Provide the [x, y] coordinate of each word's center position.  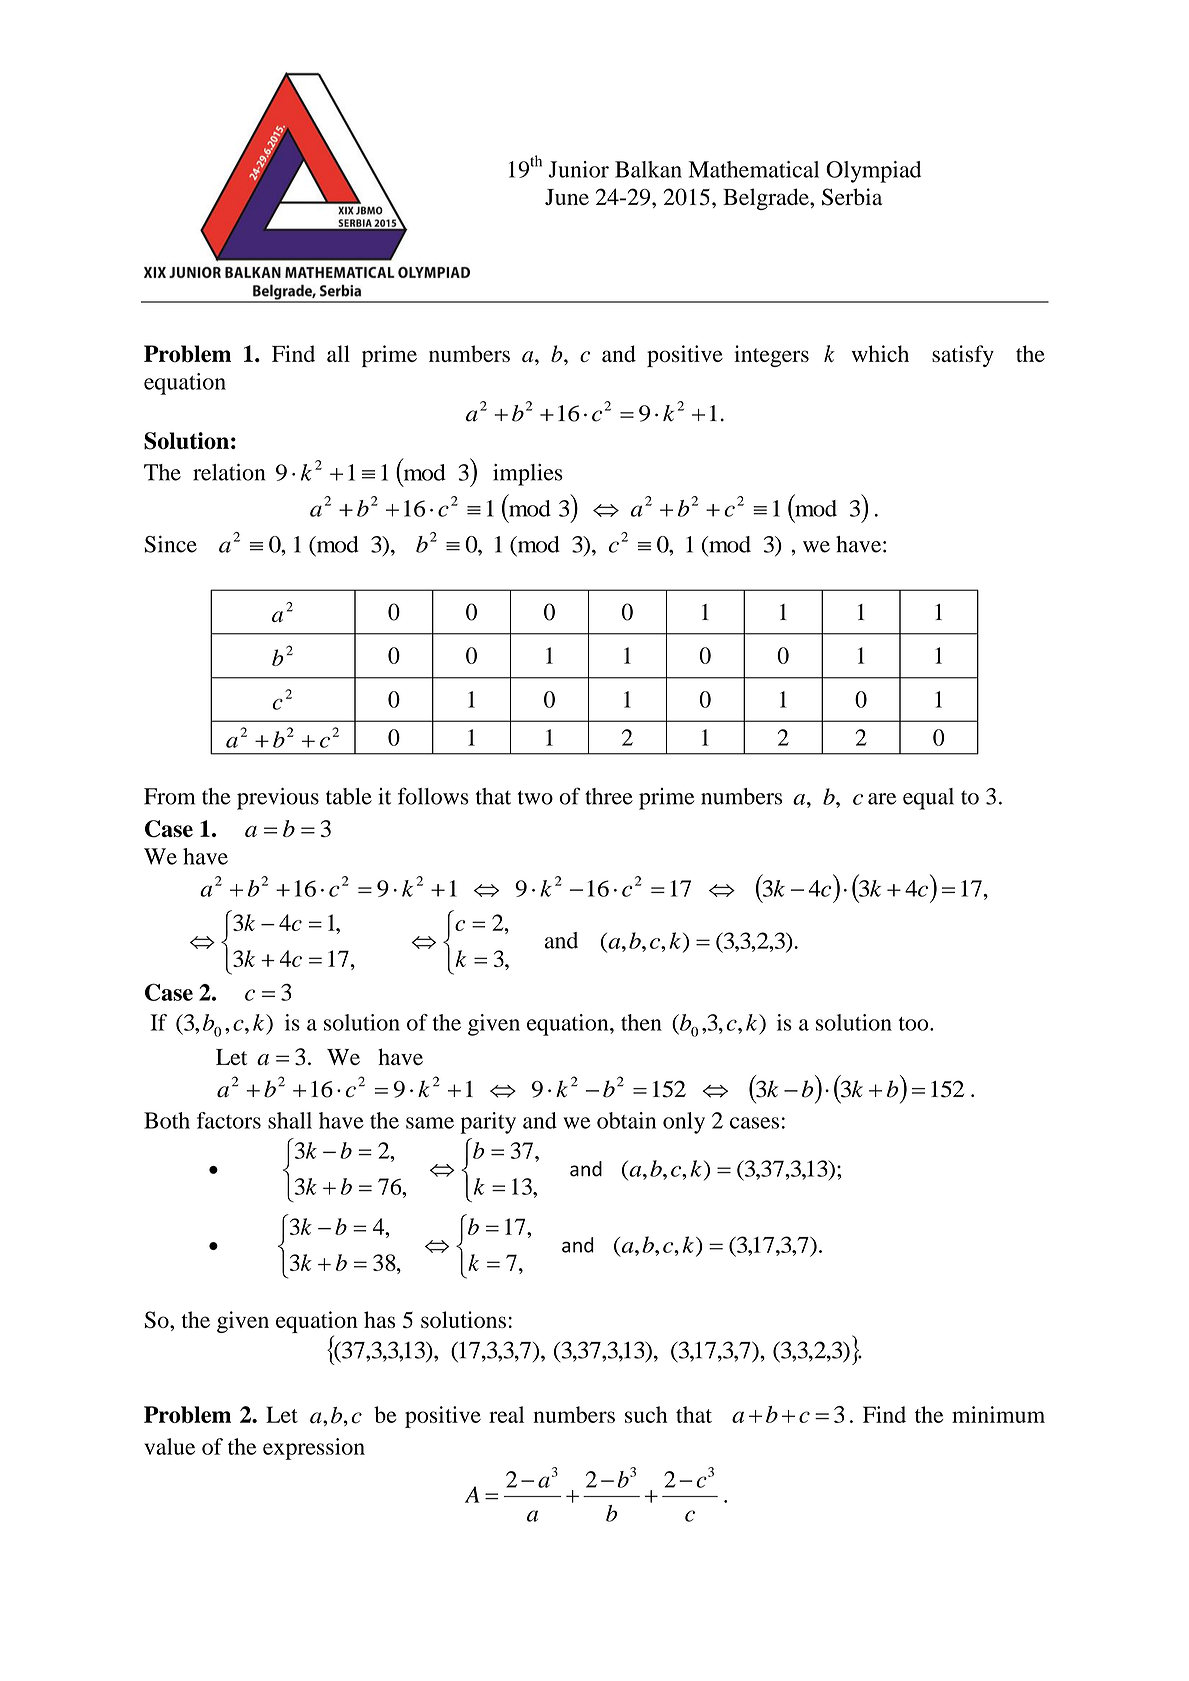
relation [229, 472]
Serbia [852, 197]
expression [314, 1449]
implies [528, 475]
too [914, 1024]
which [880, 353]
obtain [626, 1120]
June [567, 197]
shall [290, 1120]
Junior [578, 169]
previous [278, 799]
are [882, 799]
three [609, 796]
